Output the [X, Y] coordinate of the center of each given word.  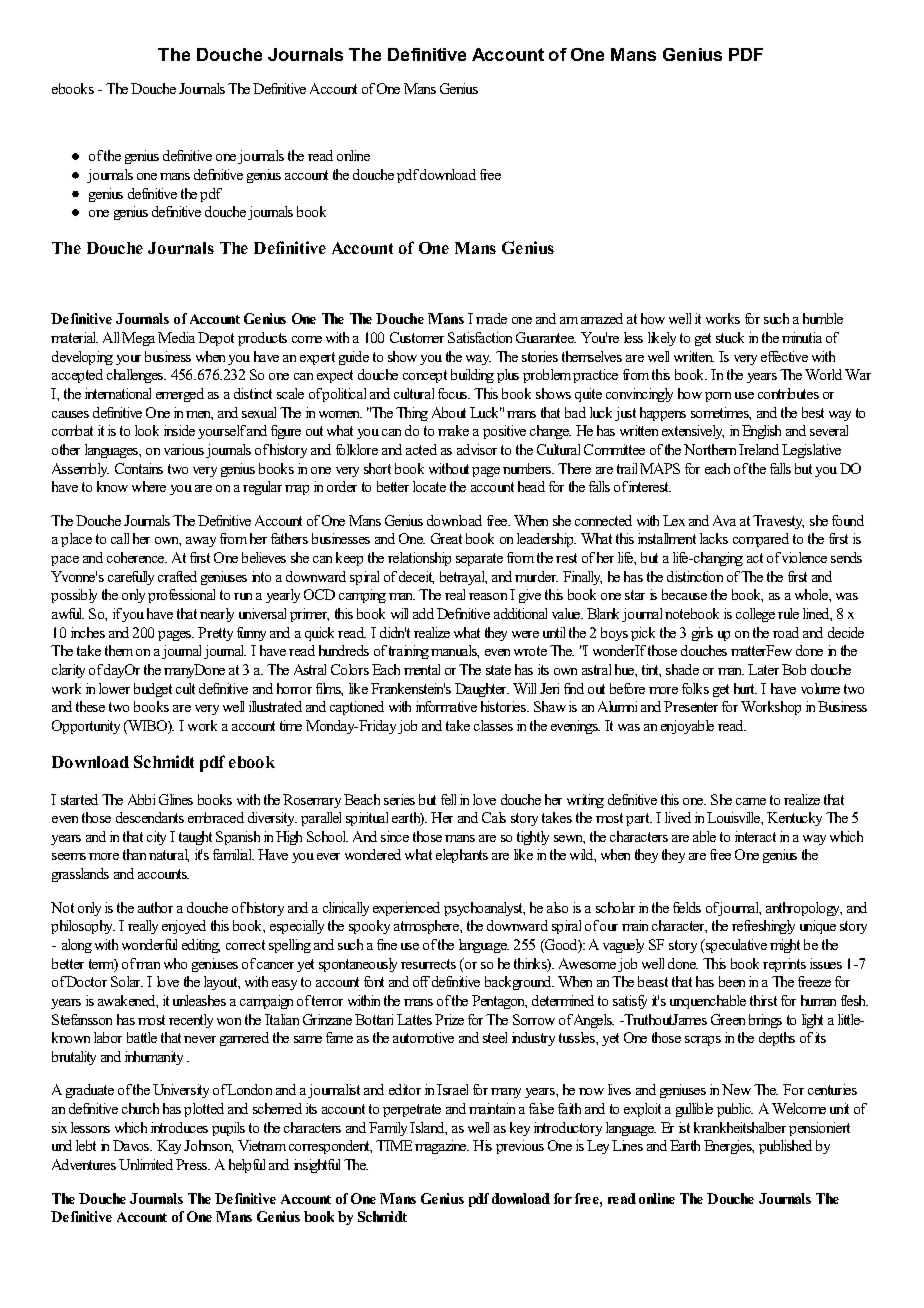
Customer [417, 337]
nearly [217, 615]
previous [520, 1147]
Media [176, 337]
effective [784, 356]
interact [755, 836]
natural [169, 855]
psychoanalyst [484, 909]
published [785, 1147]
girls [702, 634]
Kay [169, 1147]
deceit [416, 577]
